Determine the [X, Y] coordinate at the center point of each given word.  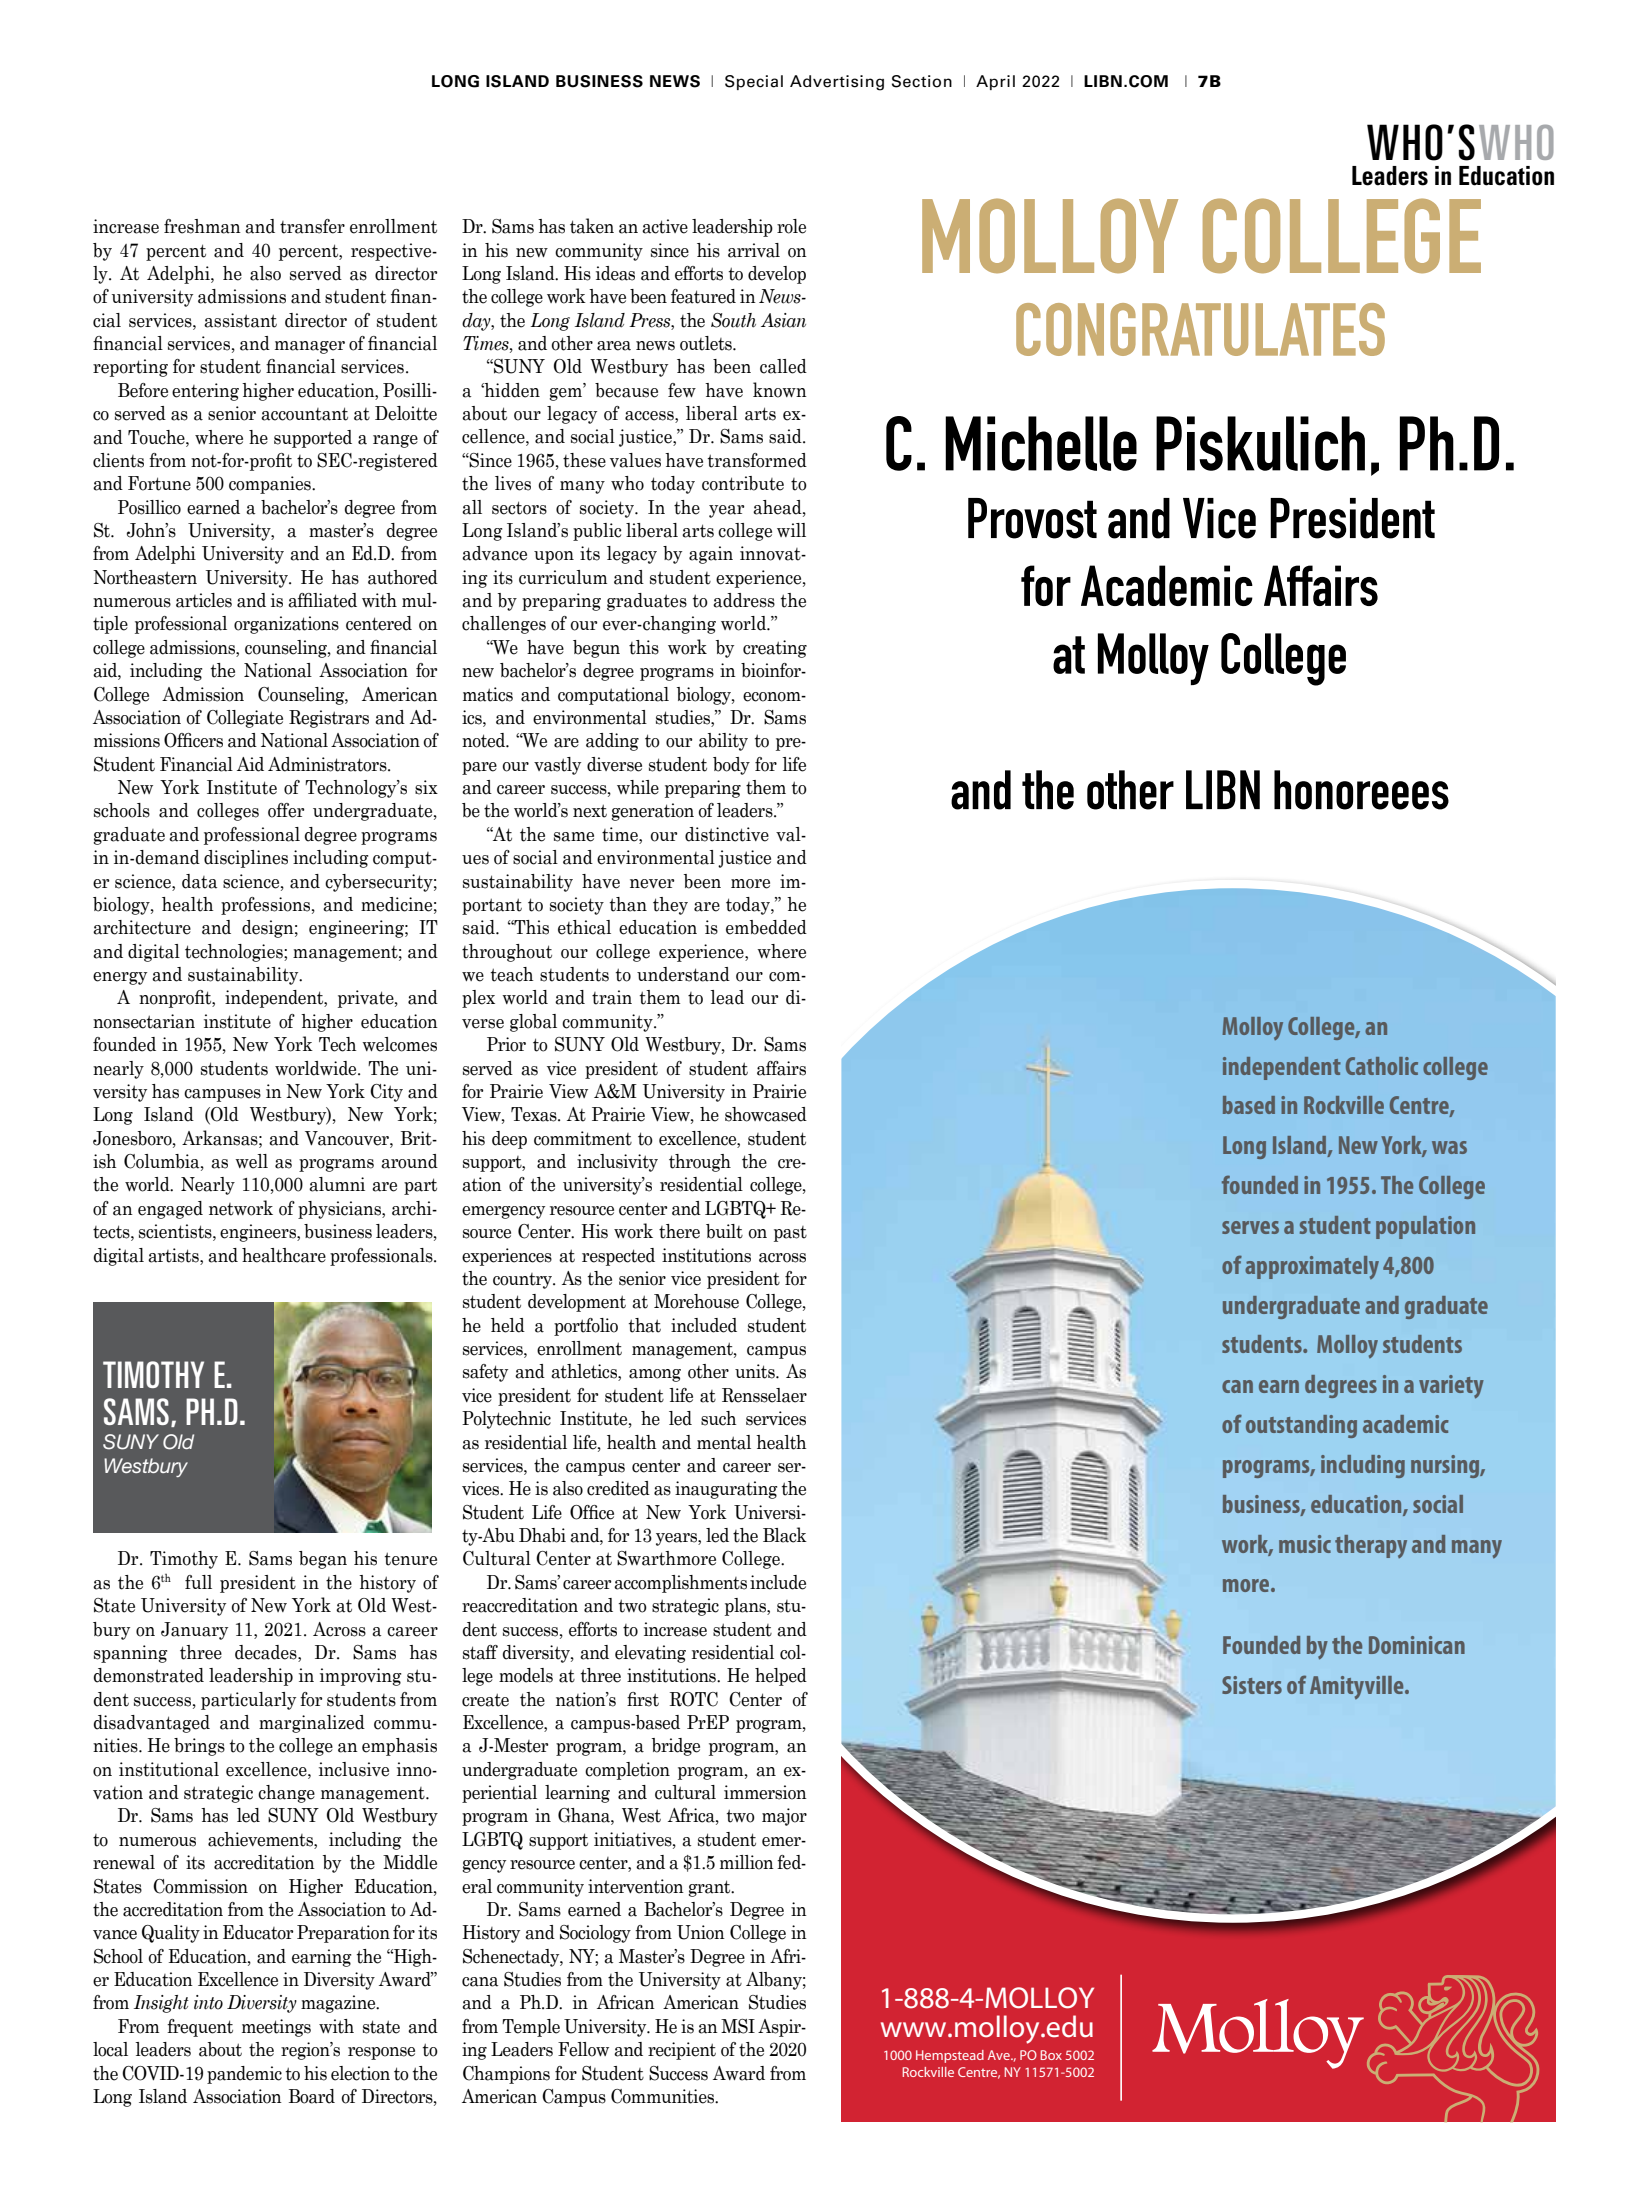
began [323, 1560]
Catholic [1382, 1066]
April [995, 82]
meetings [276, 2028]
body [731, 766]
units [756, 1371]
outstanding [1301, 1426]
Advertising [837, 83]
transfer [312, 226]
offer [286, 810]
